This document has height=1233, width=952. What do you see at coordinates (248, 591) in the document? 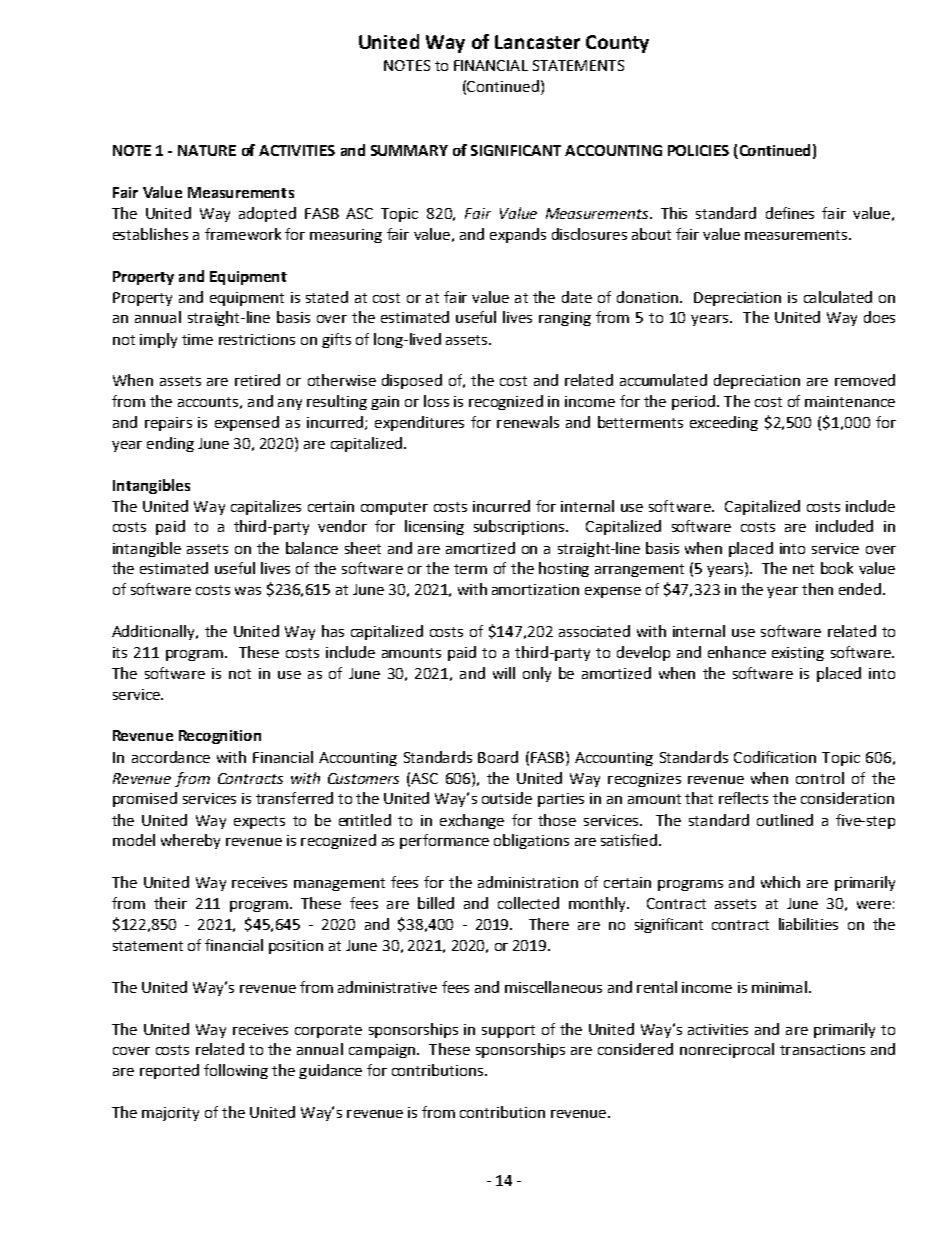
I see `was` at bounding box center [248, 591].
